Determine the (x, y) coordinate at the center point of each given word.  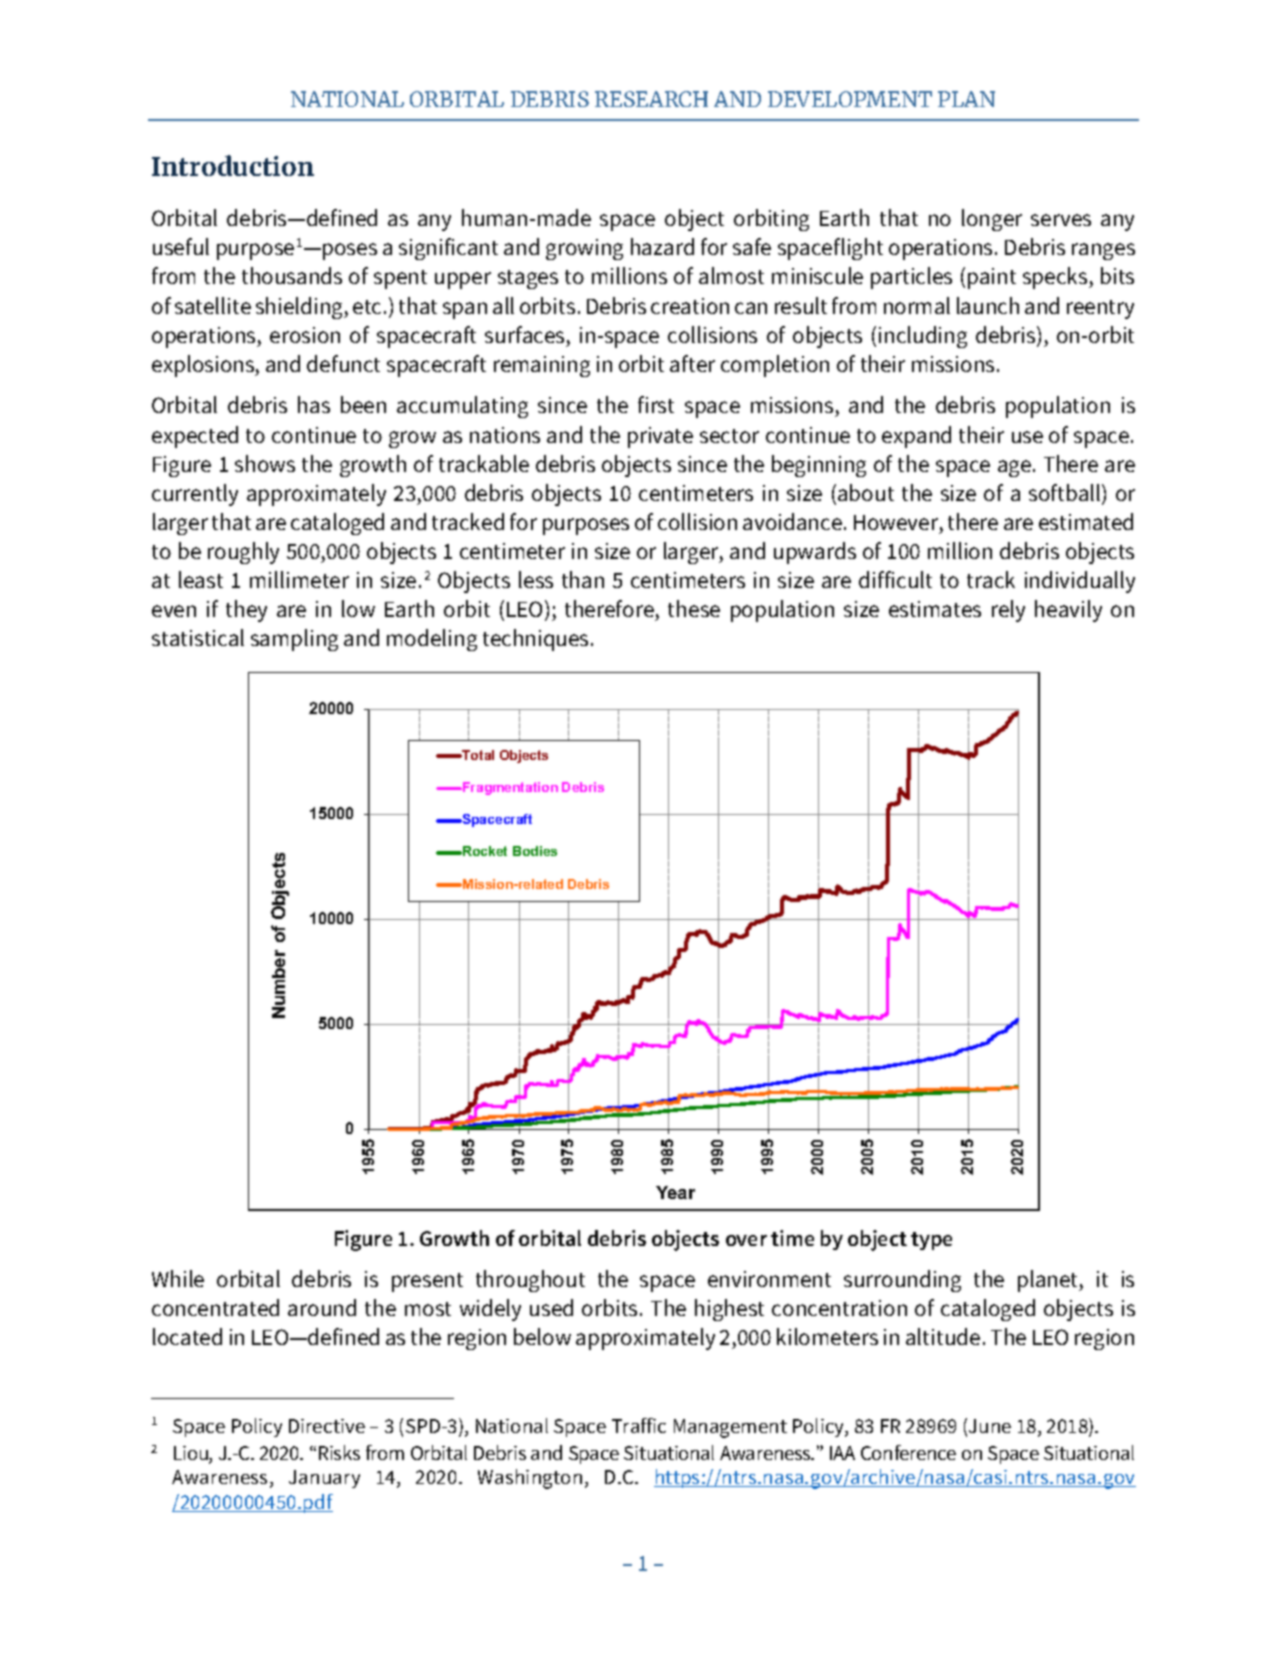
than (583, 579)
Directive (327, 1426)
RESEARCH (651, 99)
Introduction (233, 165)
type (931, 1241)
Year (675, 1192)
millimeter (299, 579)
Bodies (535, 851)
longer (992, 220)
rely (1008, 611)
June (990, 1426)
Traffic (639, 1425)
